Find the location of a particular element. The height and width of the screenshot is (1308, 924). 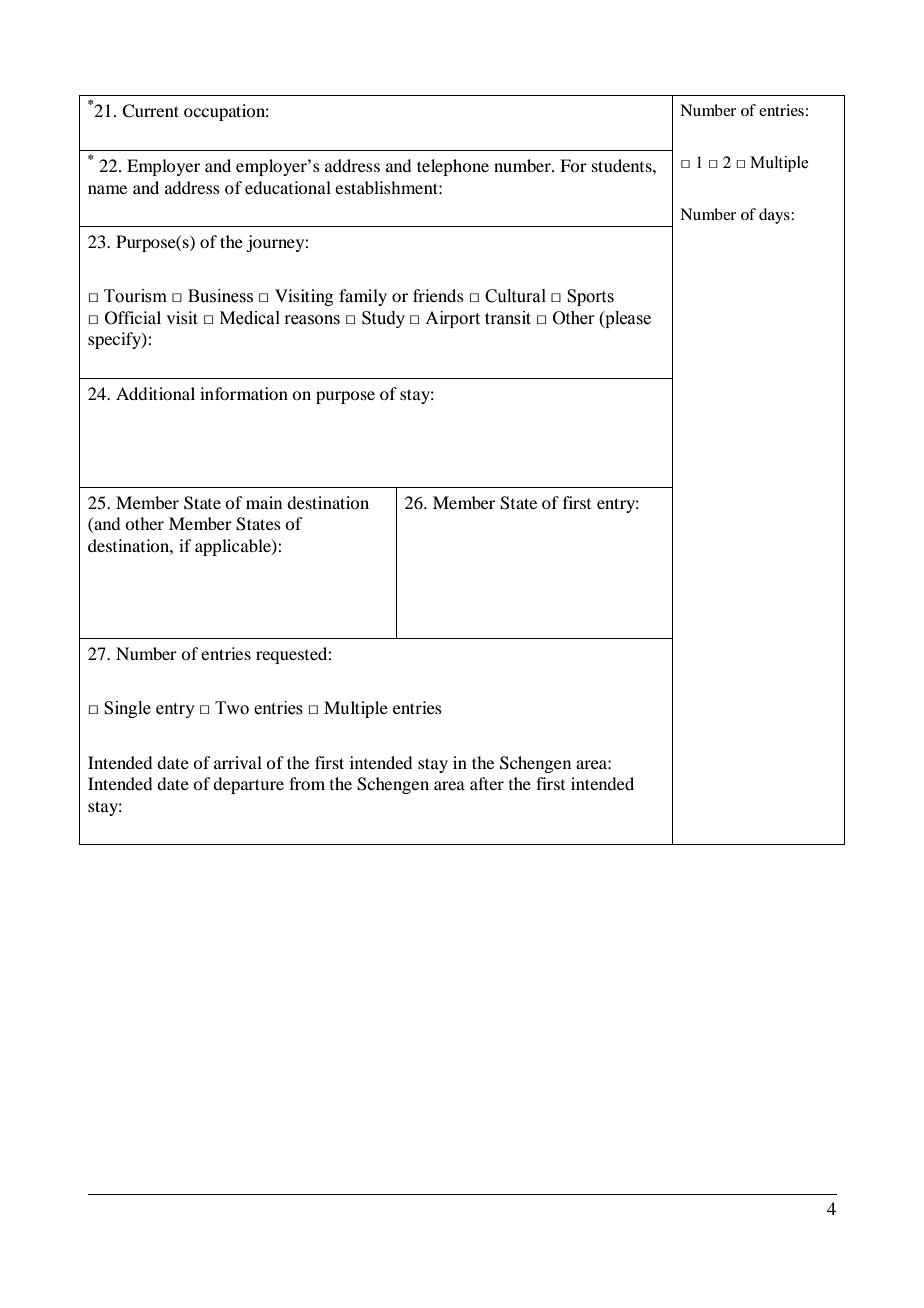

Additional is located at coordinates (155, 393).
